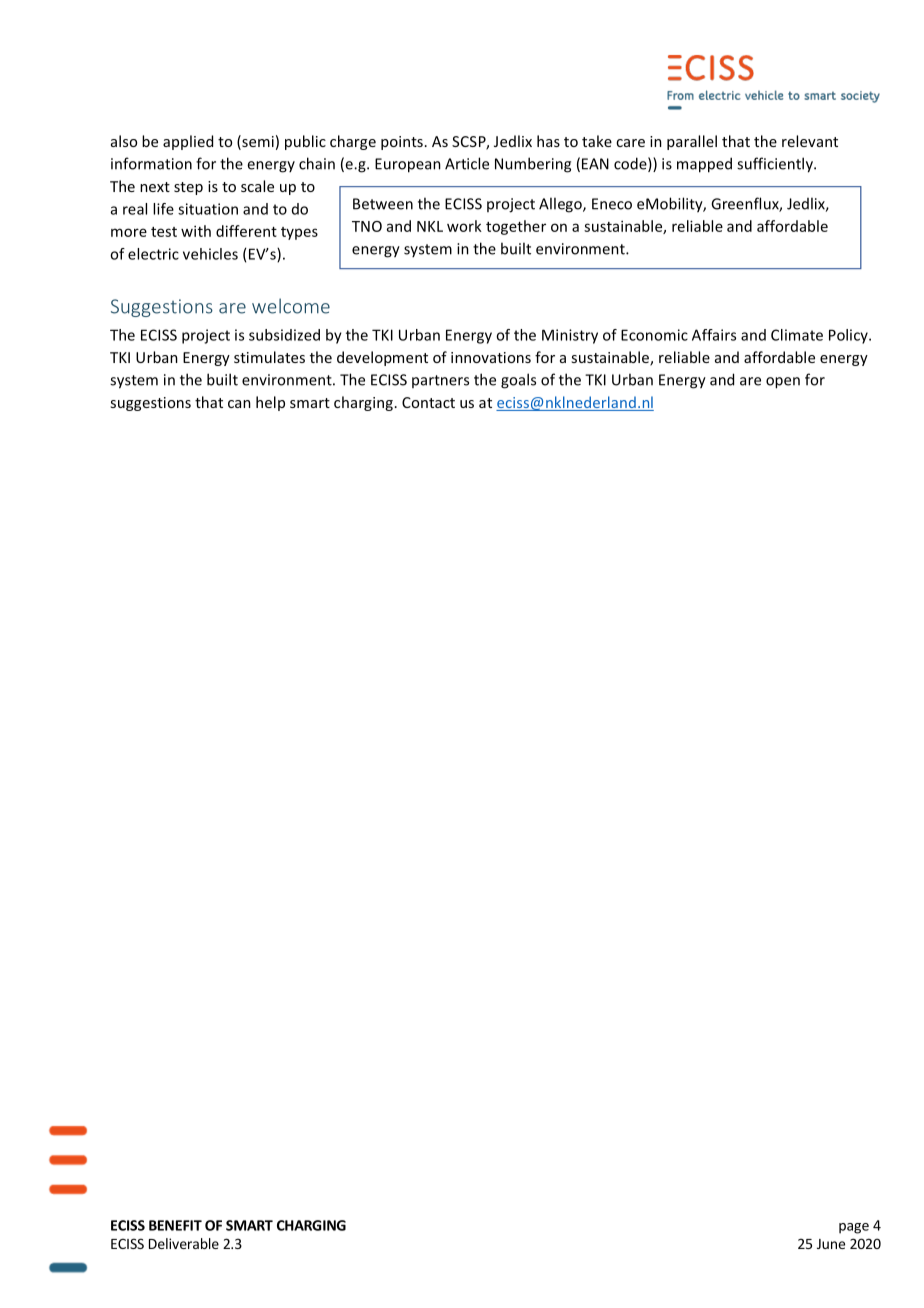 The image size is (924, 1308). What do you see at coordinates (188, 188) in the page?
I see `step` at bounding box center [188, 188].
